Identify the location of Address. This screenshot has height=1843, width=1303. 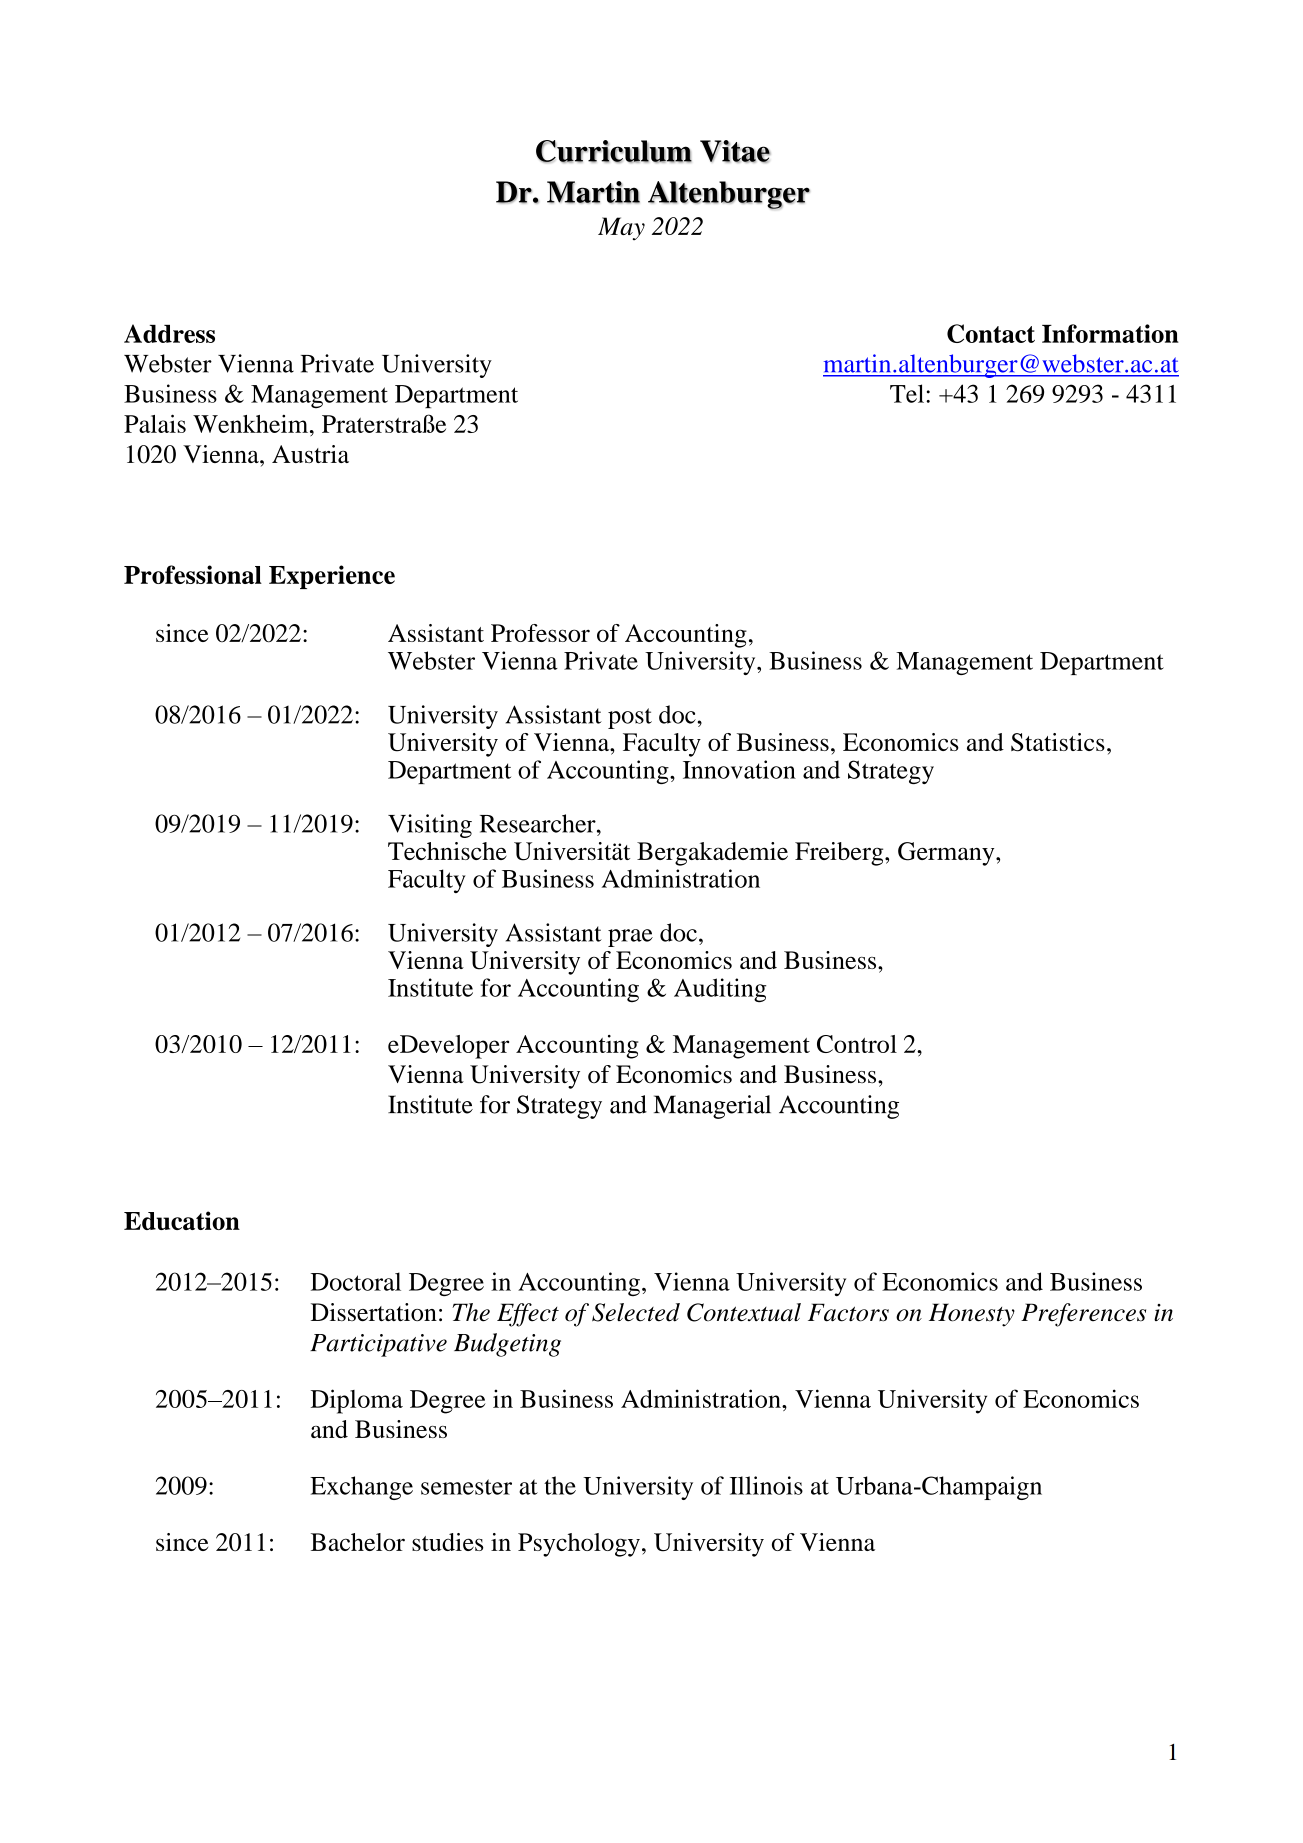
(169, 333).
